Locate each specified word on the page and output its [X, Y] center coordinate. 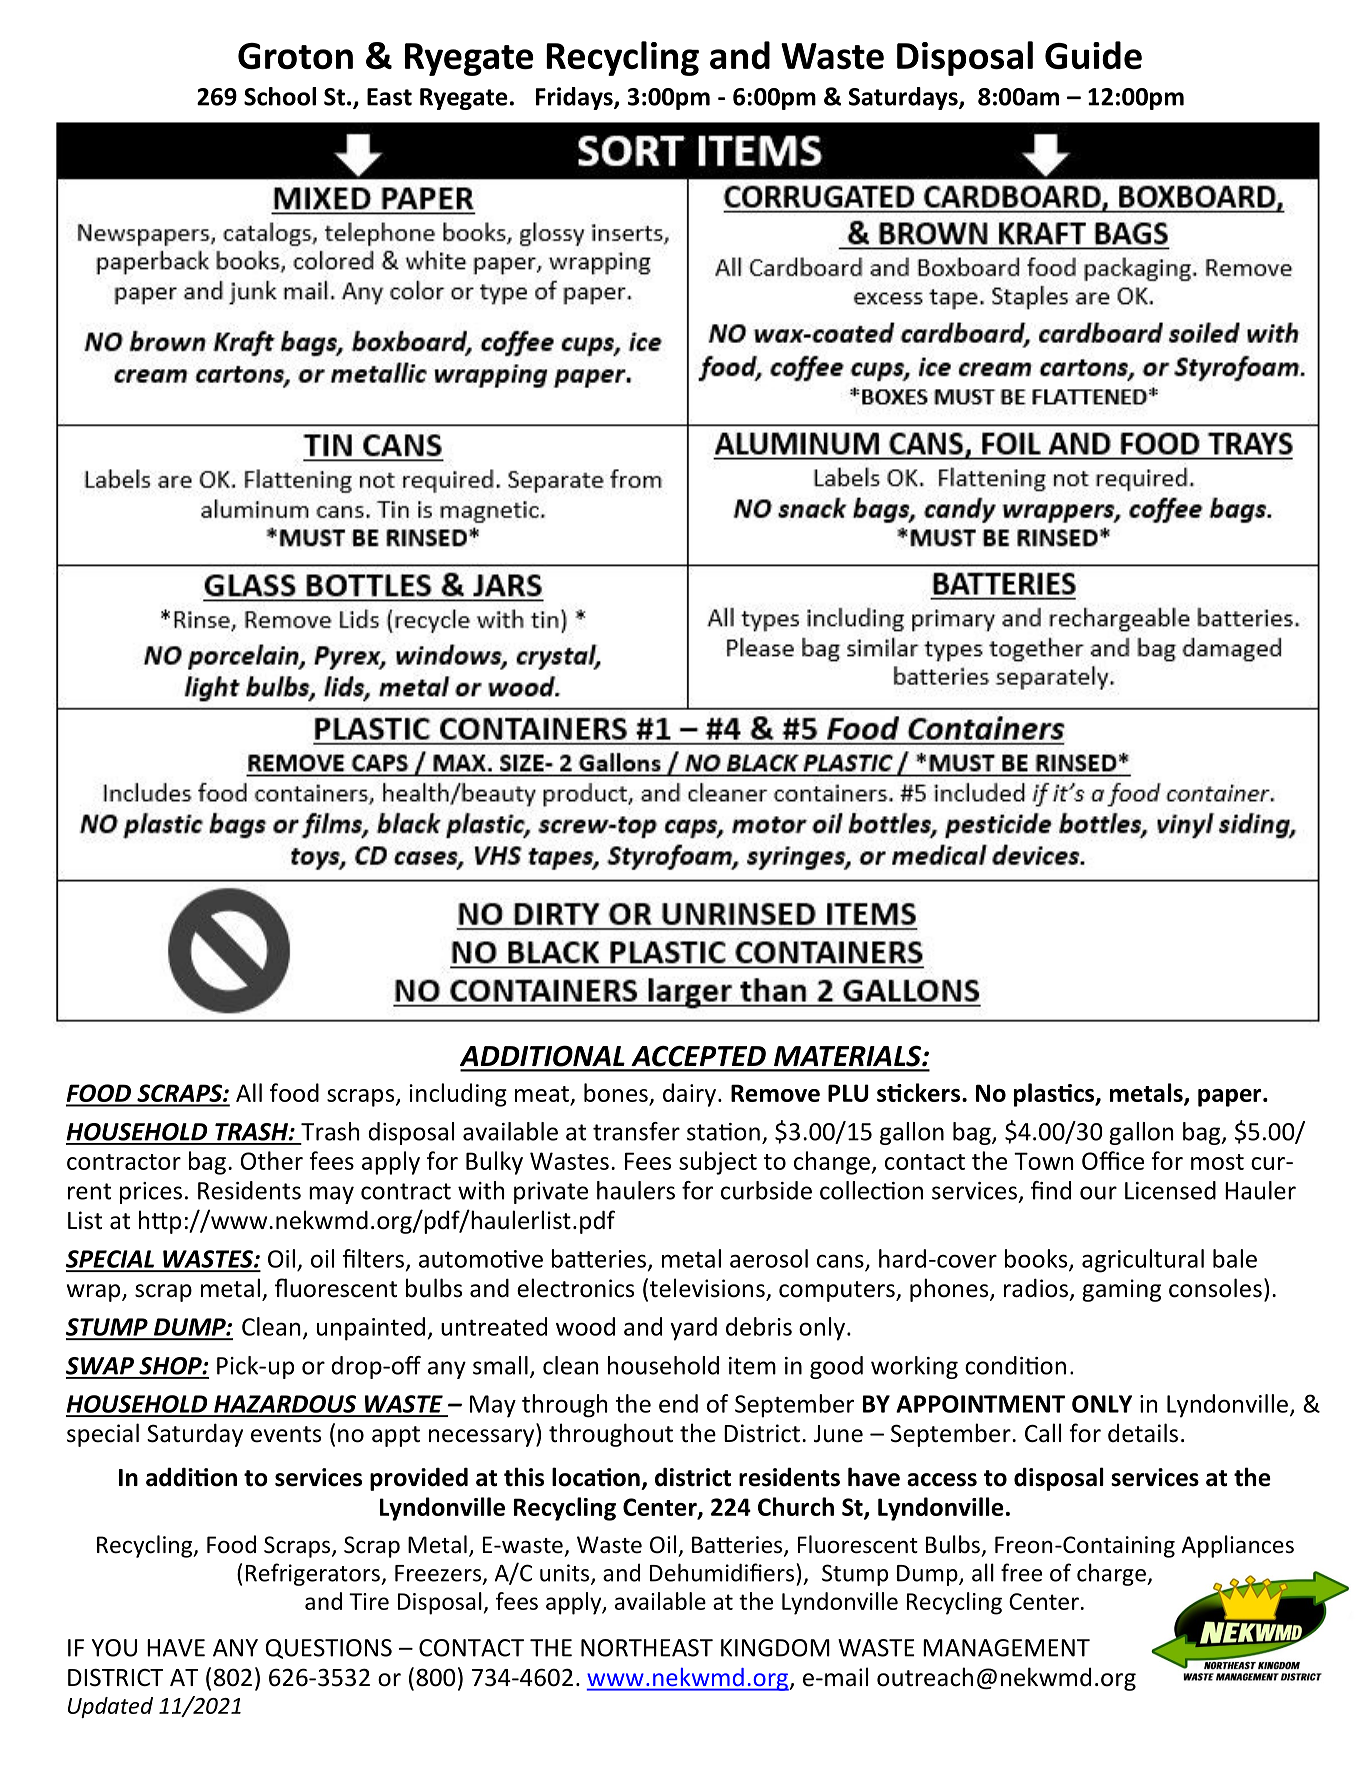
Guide [1093, 55]
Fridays [575, 98]
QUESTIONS [329, 1649]
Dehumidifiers [722, 1572]
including [458, 1095]
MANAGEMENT [1006, 1648]
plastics [1055, 1095]
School [280, 96]
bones [616, 1092]
